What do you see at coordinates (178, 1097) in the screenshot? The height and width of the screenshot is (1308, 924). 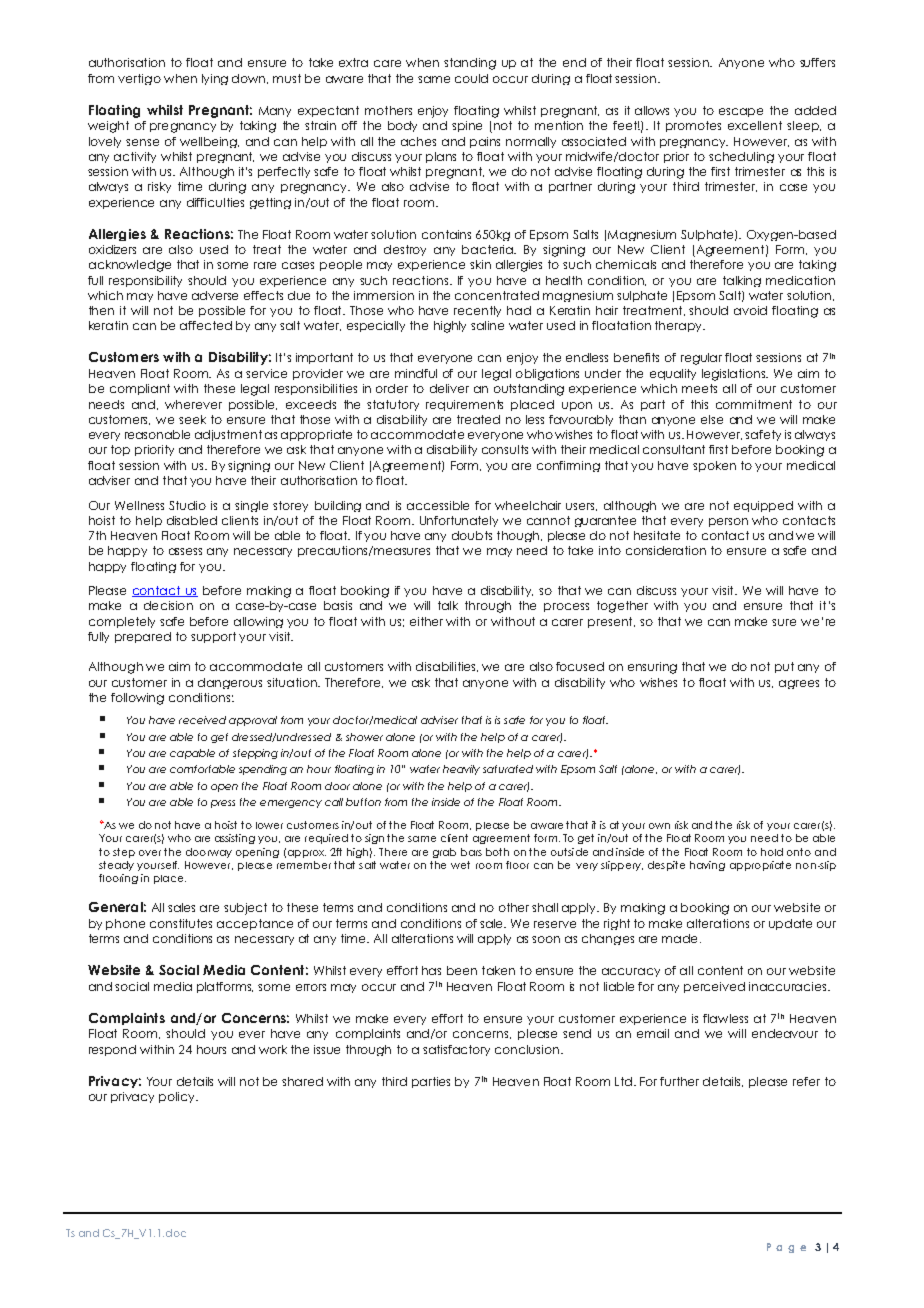 I see `policy` at bounding box center [178, 1097].
